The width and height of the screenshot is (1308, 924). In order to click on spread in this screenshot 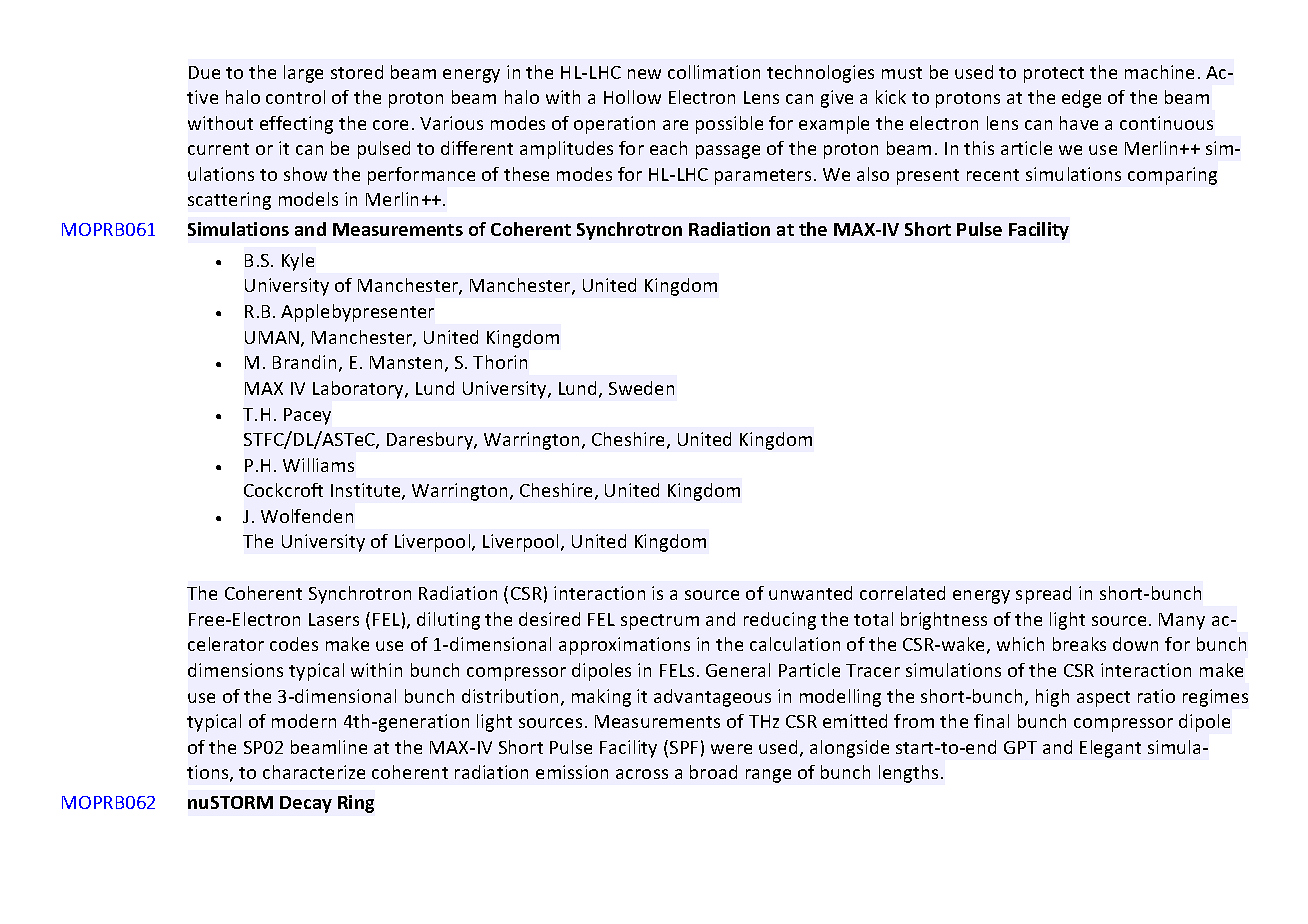, I will do `click(1043, 595)`.
